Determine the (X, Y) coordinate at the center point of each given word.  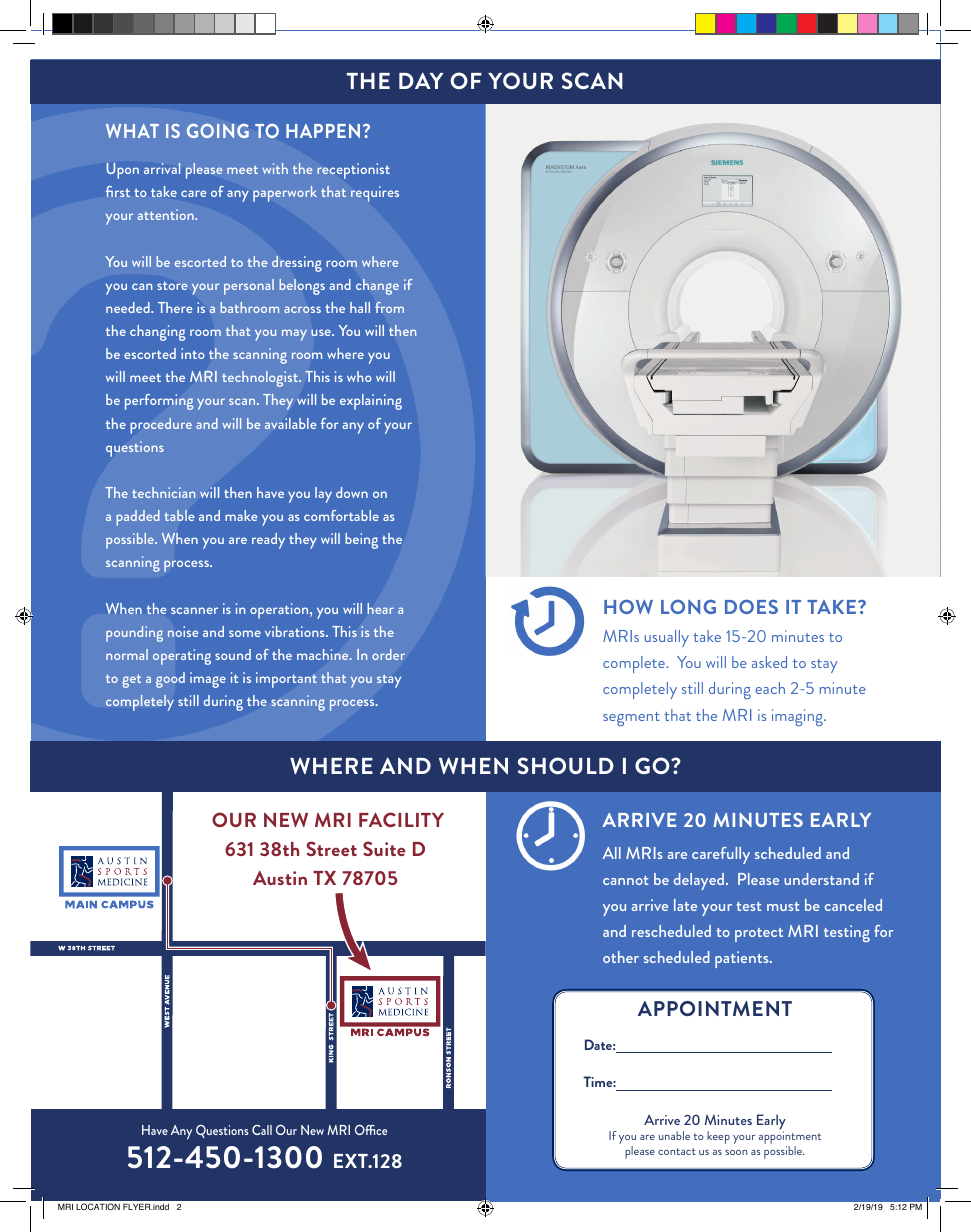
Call (262, 1130)
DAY (421, 80)
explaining (371, 402)
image (208, 680)
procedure (161, 426)
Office (371, 1130)
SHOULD (566, 765)
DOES (751, 607)
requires (375, 194)
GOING (218, 131)
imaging (798, 717)
